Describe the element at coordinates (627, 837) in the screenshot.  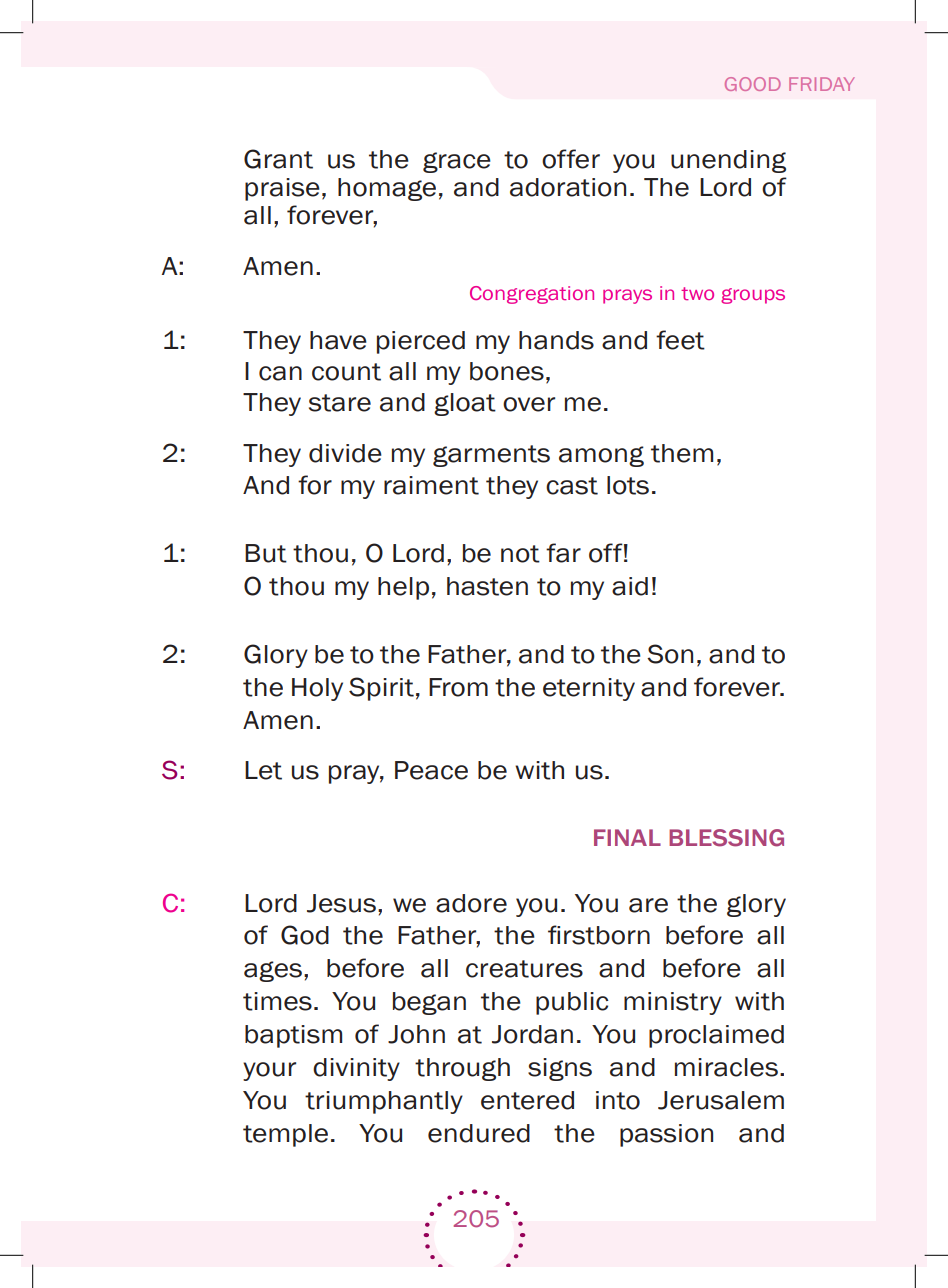
I see `Final` at that location.
